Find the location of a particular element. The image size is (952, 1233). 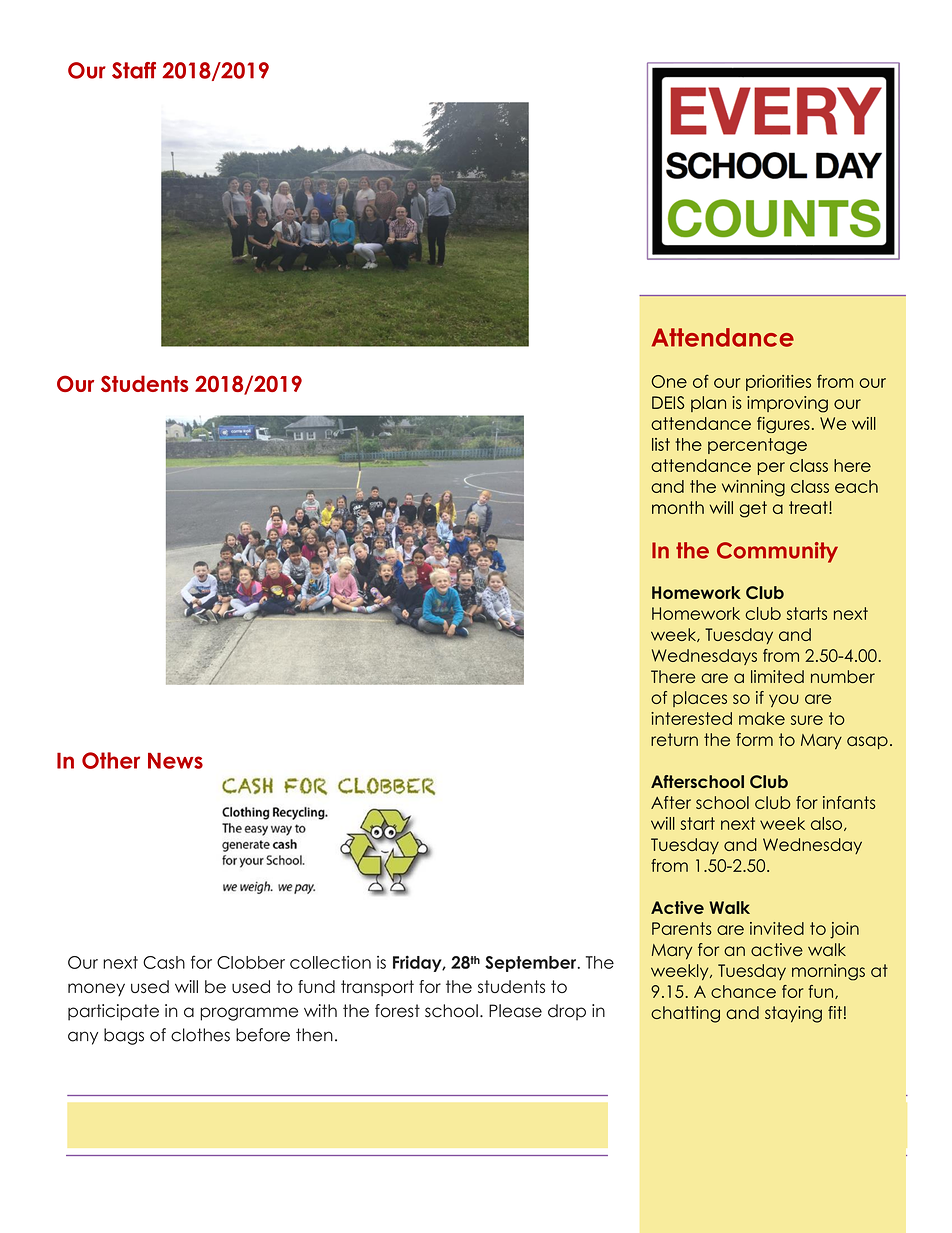

month is located at coordinates (678, 507).
